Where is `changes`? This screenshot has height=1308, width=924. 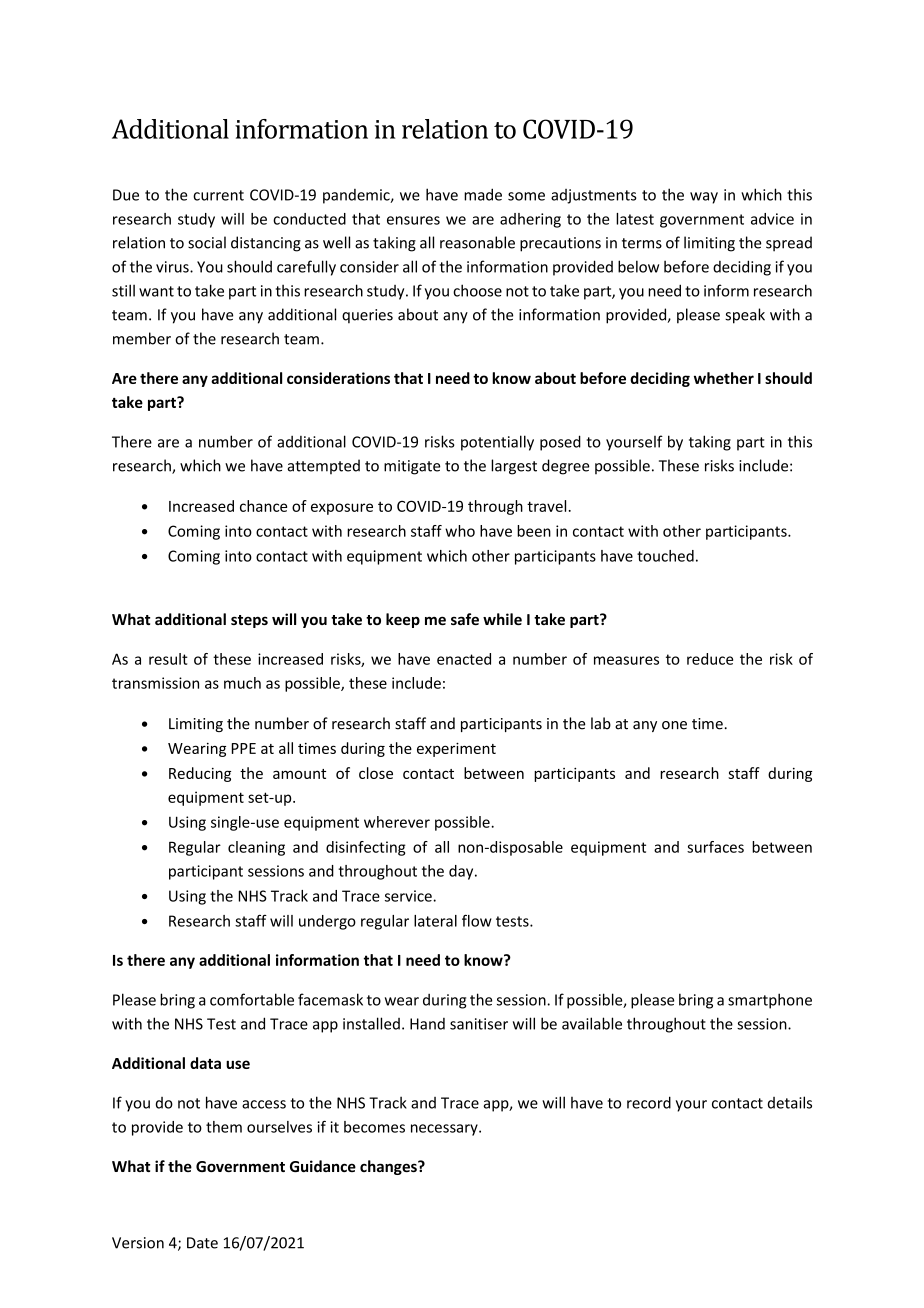
changes is located at coordinates (389, 1167).
